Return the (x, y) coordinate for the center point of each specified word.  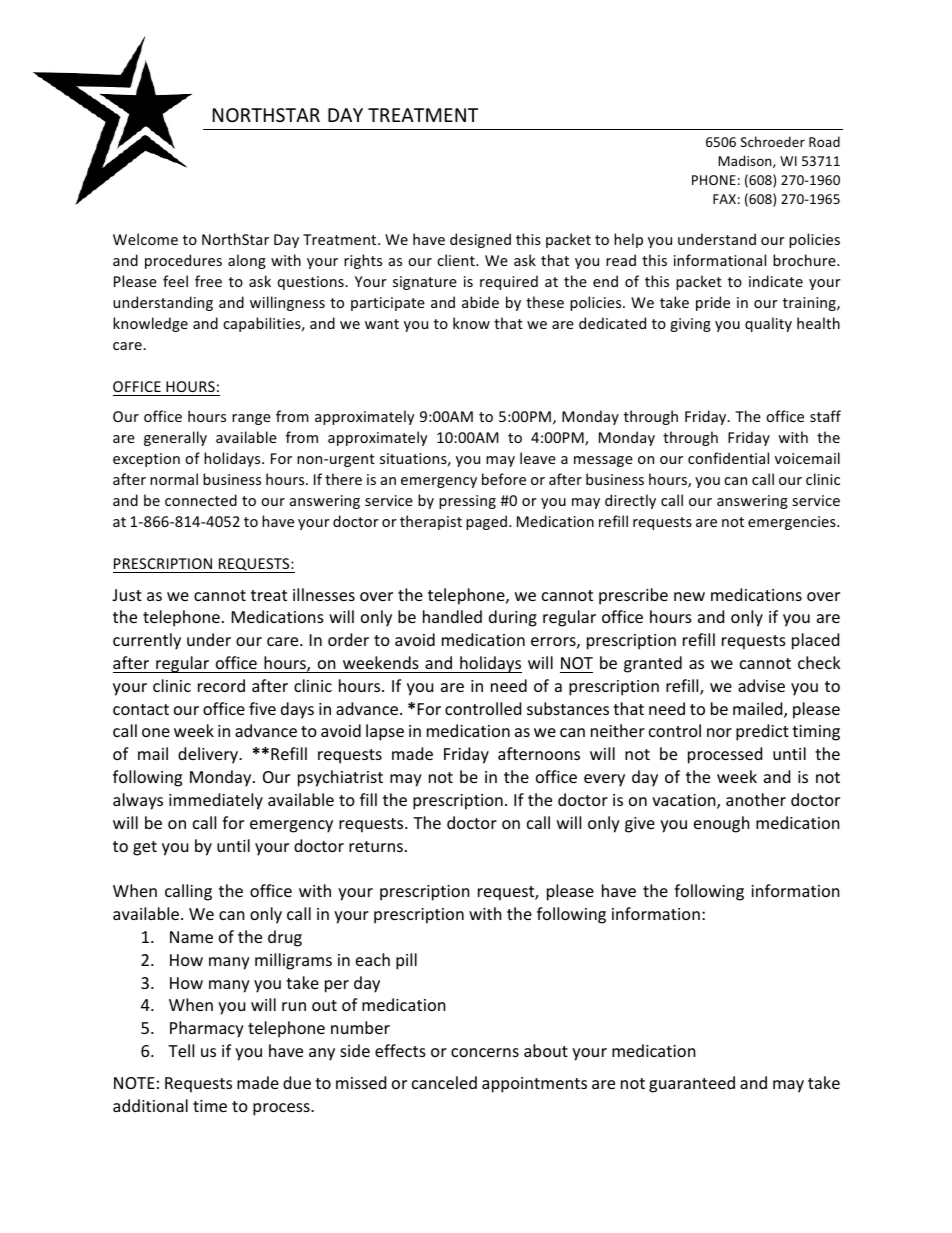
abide (480, 302)
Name (191, 937)
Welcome (145, 239)
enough (722, 824)
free (208, 281)
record (221, 685)
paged (486, 522)
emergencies (793, 523)
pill (406, 961)
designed (480, 240)
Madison (746, 161)
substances (568, 708)
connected (201, 500)
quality (768, 324)
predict (762, 732)
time (210, 1106)
